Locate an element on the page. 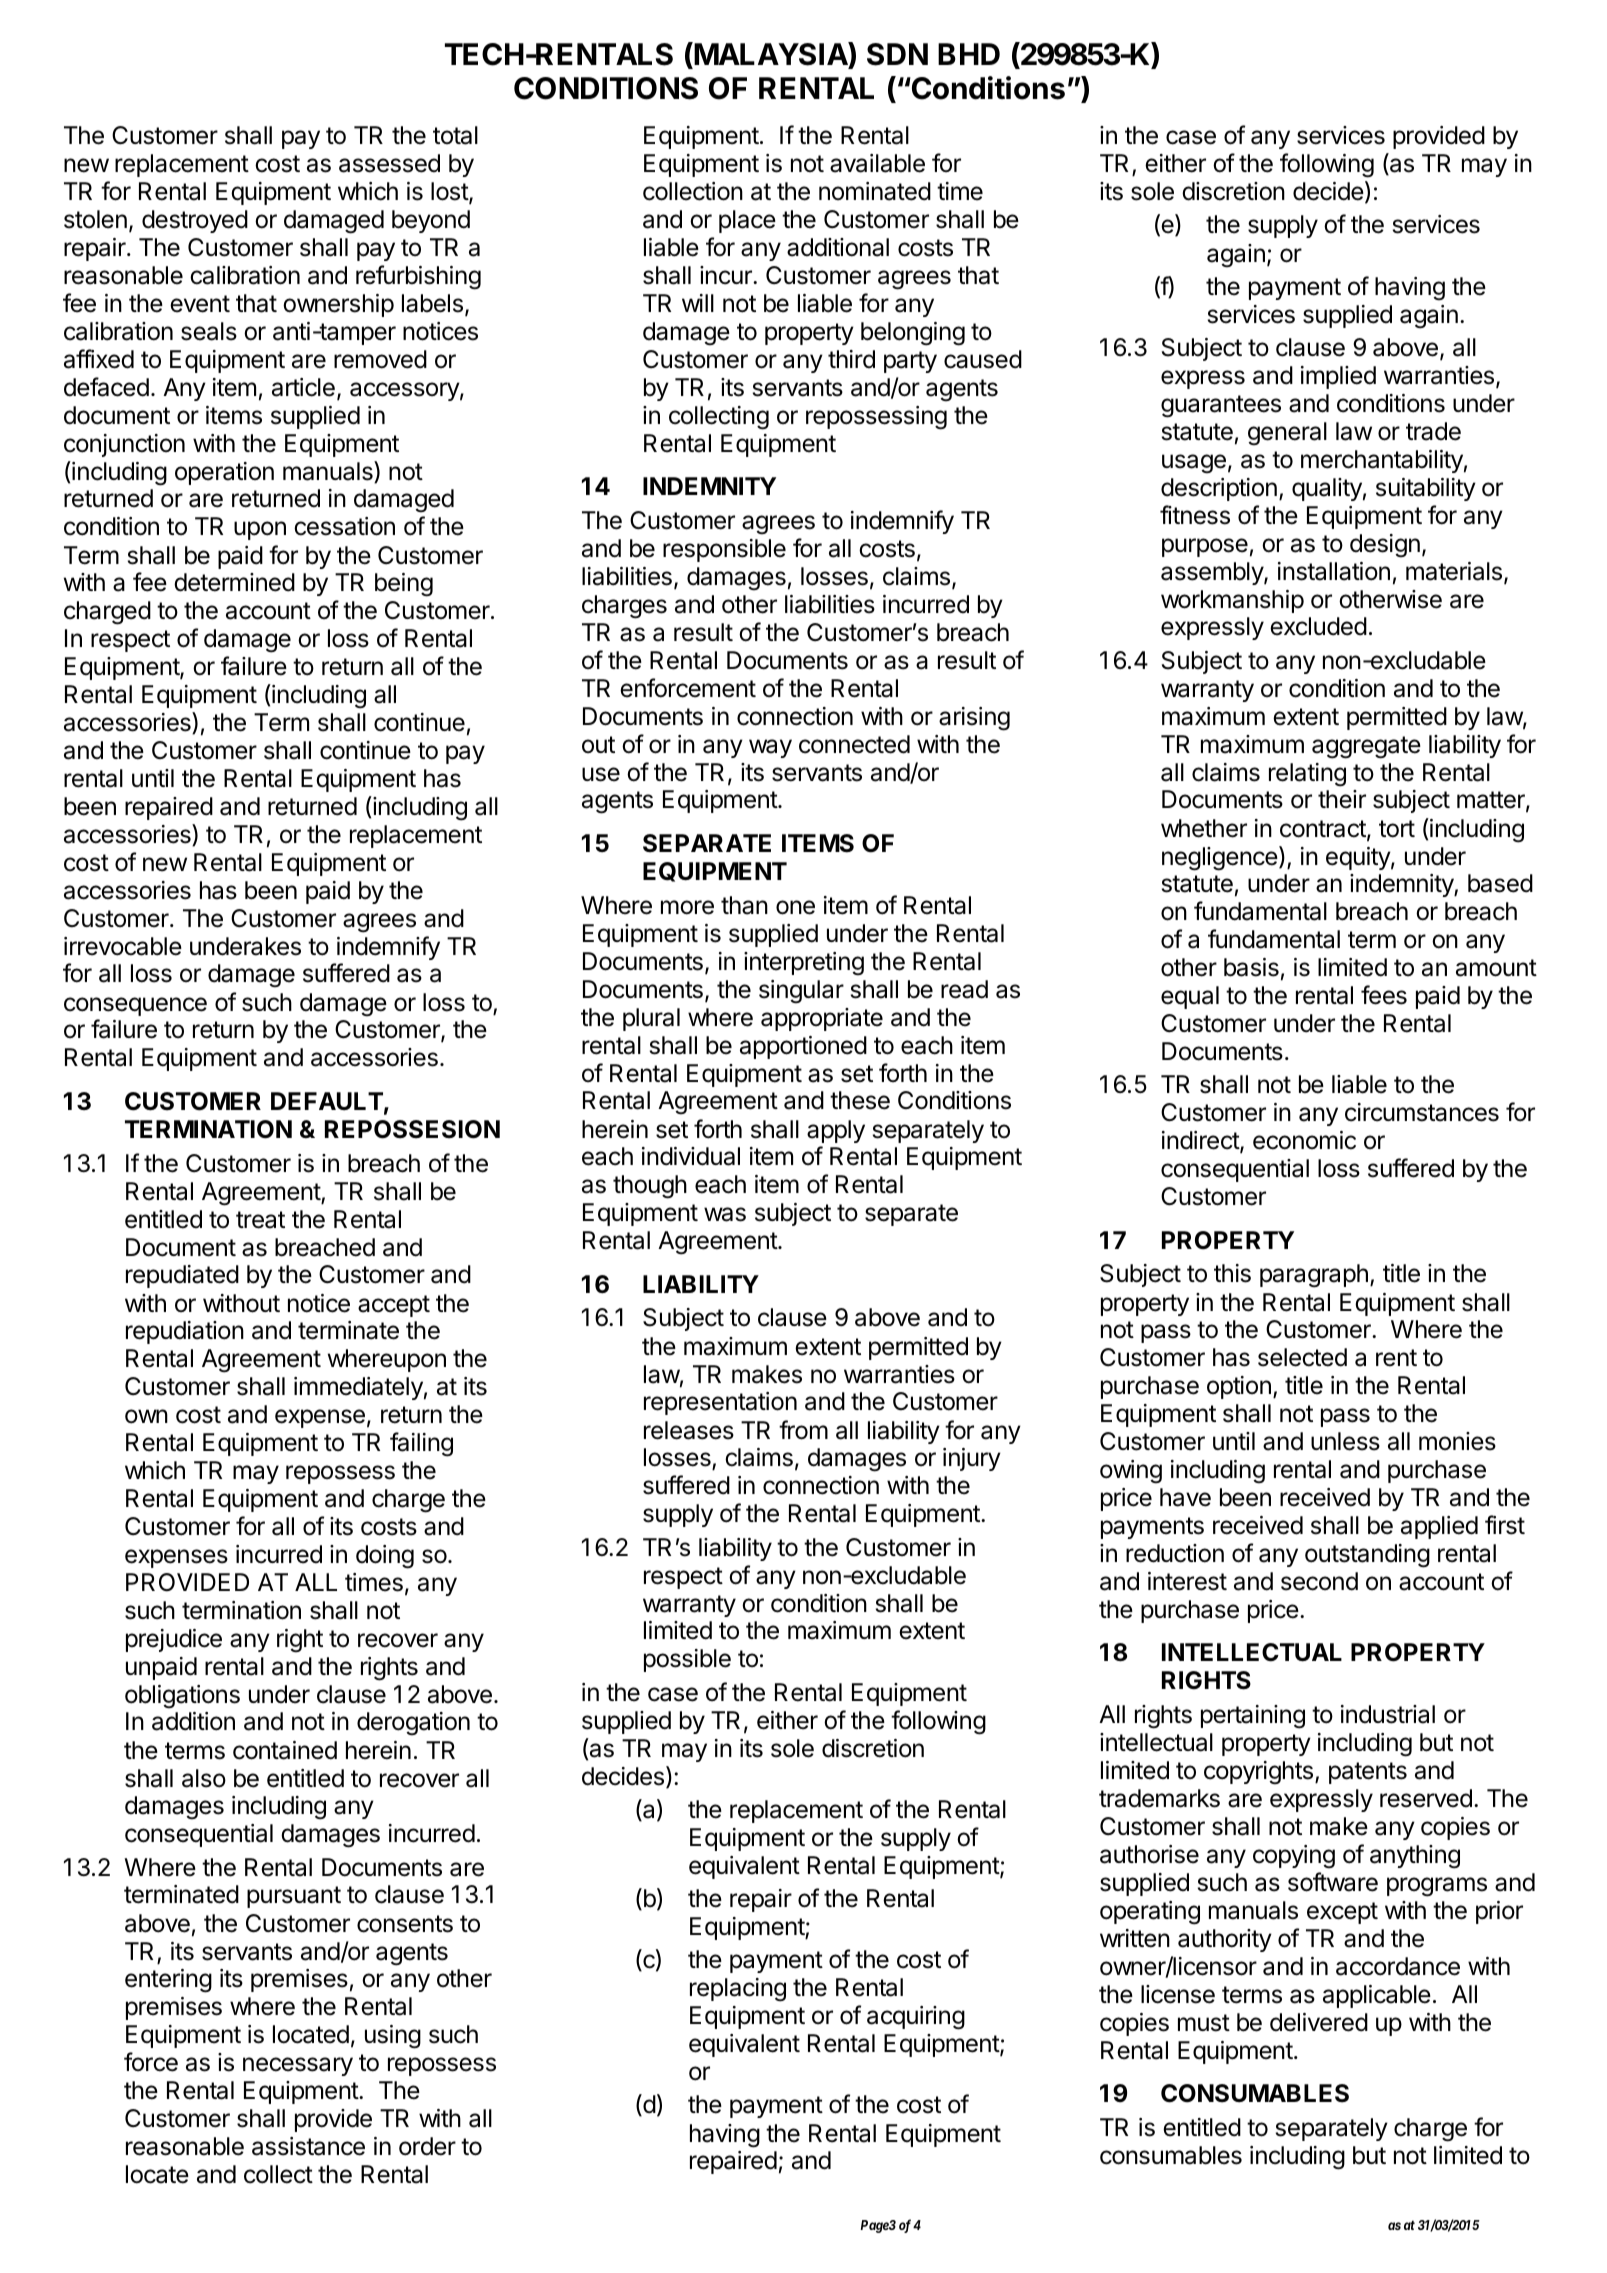 Image resolution: width=1607 pixels, height=2273 pixels. necessary is located at coordinates (298, 2066).
